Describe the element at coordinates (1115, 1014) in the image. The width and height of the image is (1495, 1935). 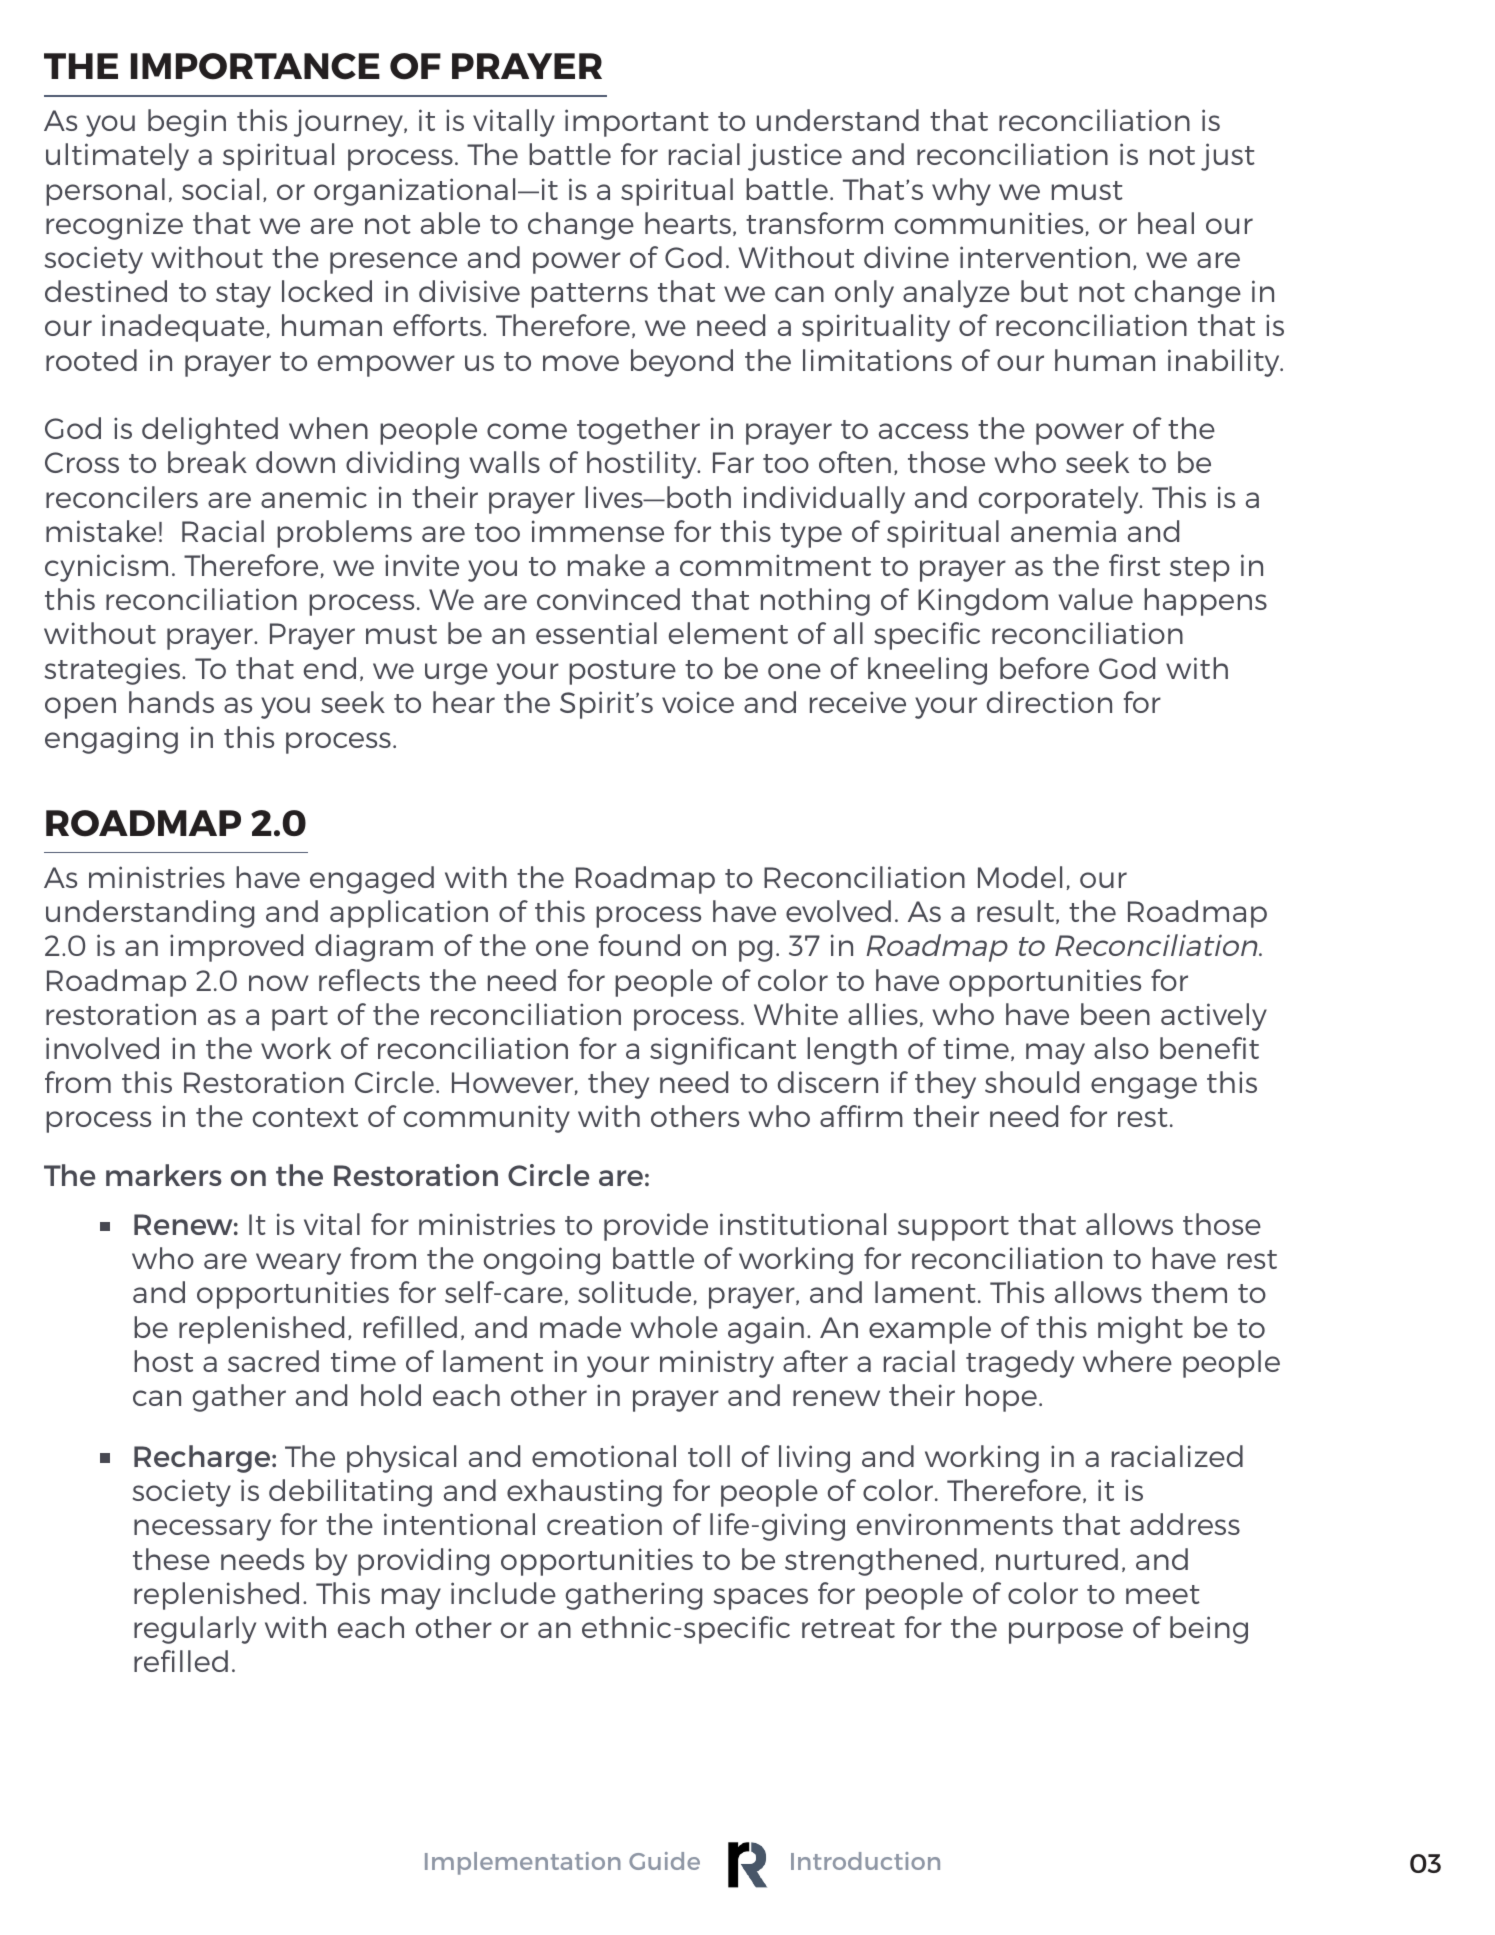
I see `been` at that location.
